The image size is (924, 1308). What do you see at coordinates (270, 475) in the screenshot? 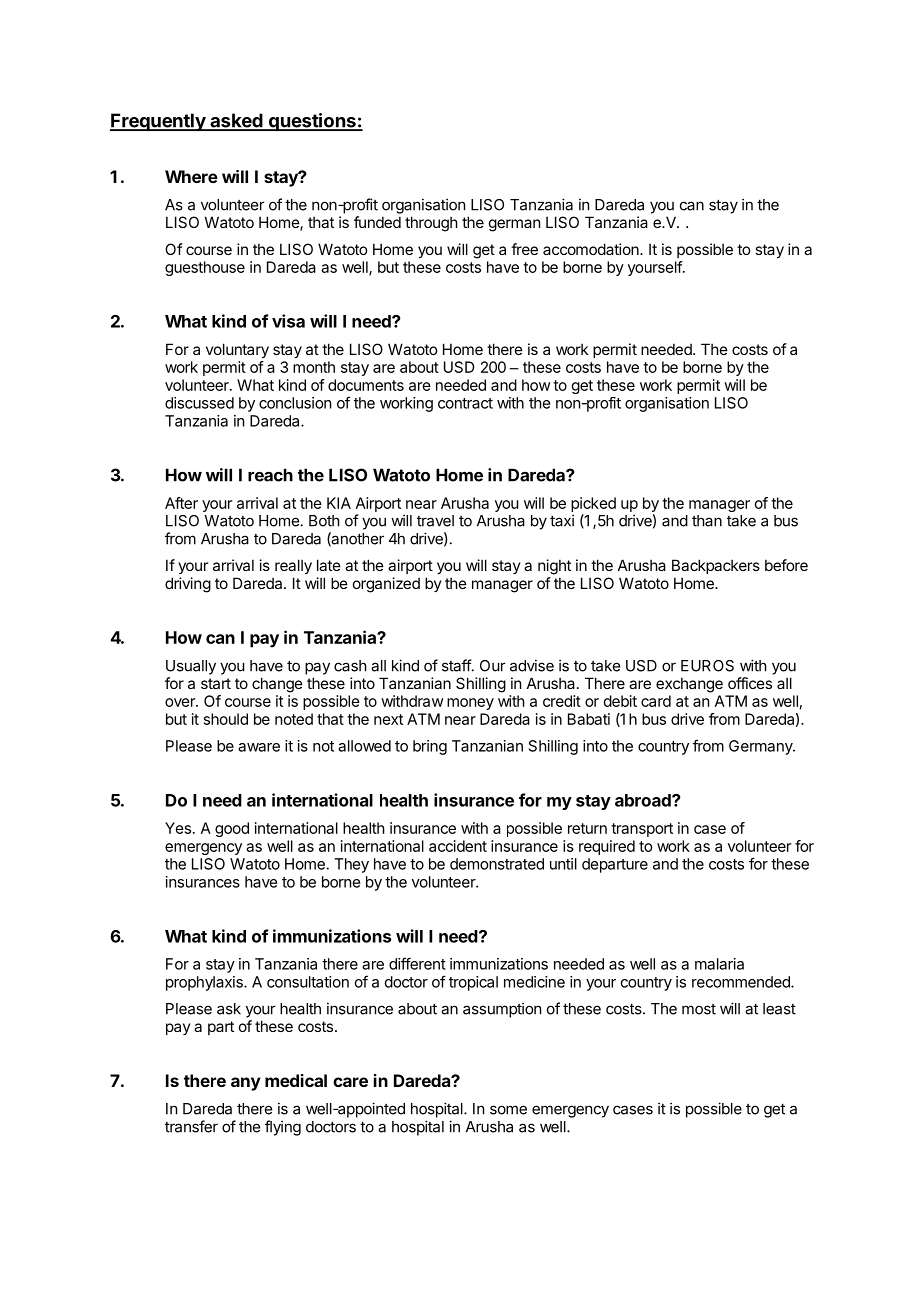
I see `reach` at bounding box center [270, 475].
